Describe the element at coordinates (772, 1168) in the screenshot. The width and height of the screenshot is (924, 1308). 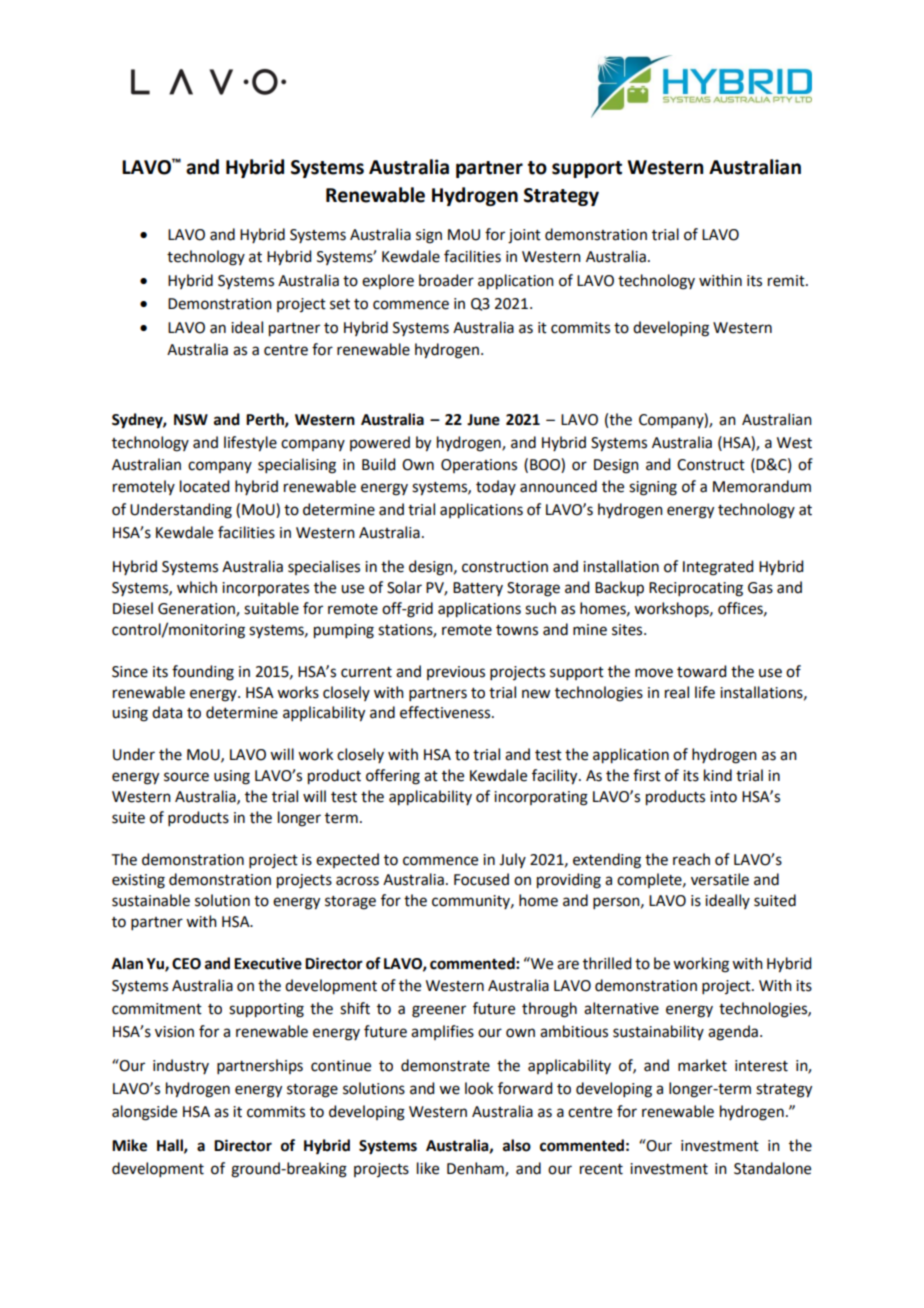
I see `Standalone` at that location.
